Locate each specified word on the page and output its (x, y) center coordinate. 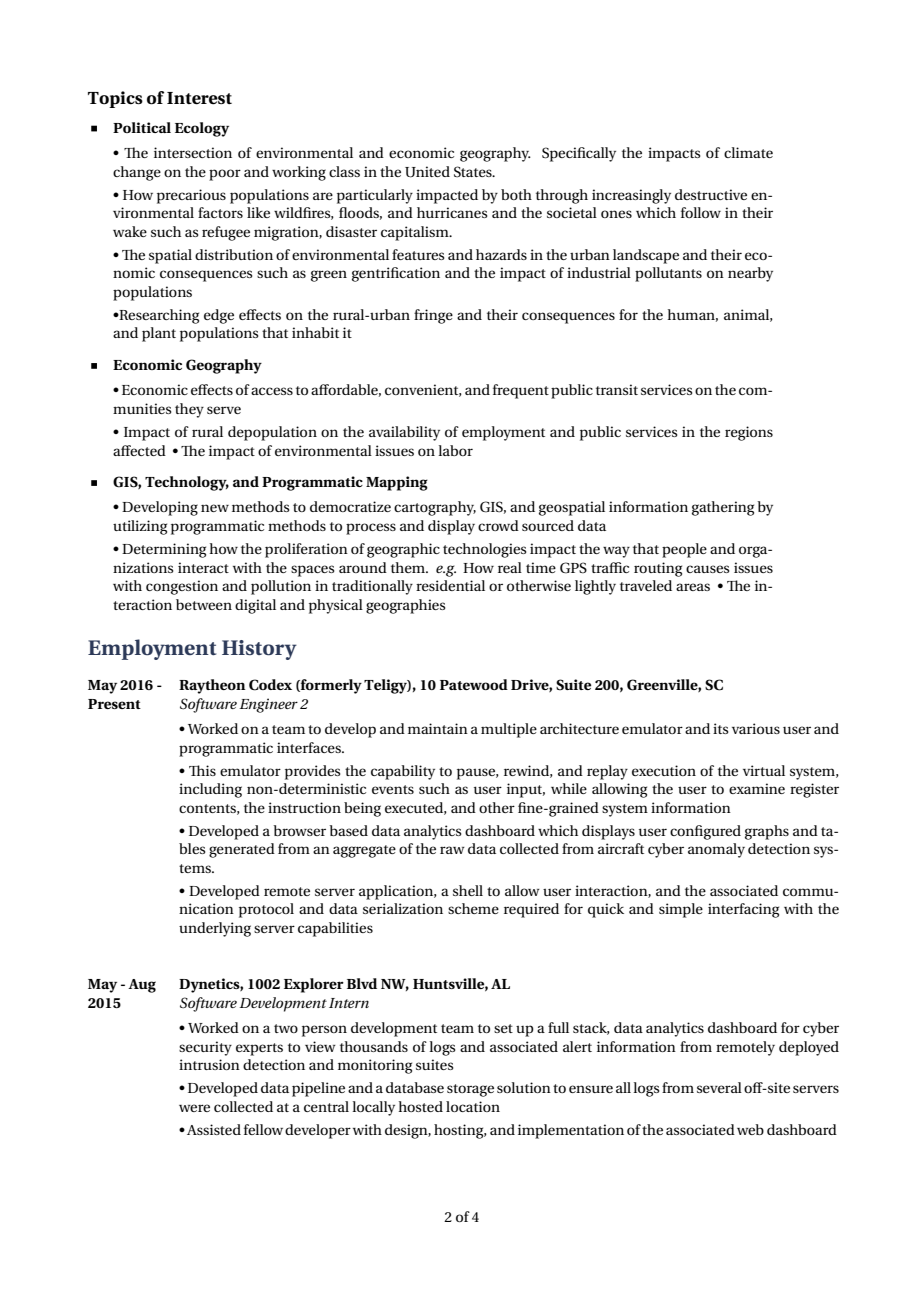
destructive (711, 194)
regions (749, 433)
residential (450, 585)
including (210, 790)
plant (159, 334)
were (194, 1108)
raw (452, 850)
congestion (182, 587)
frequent (521, 391)
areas (693, 587)
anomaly (716, 850)
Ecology (202, 129)
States (474, 172)
